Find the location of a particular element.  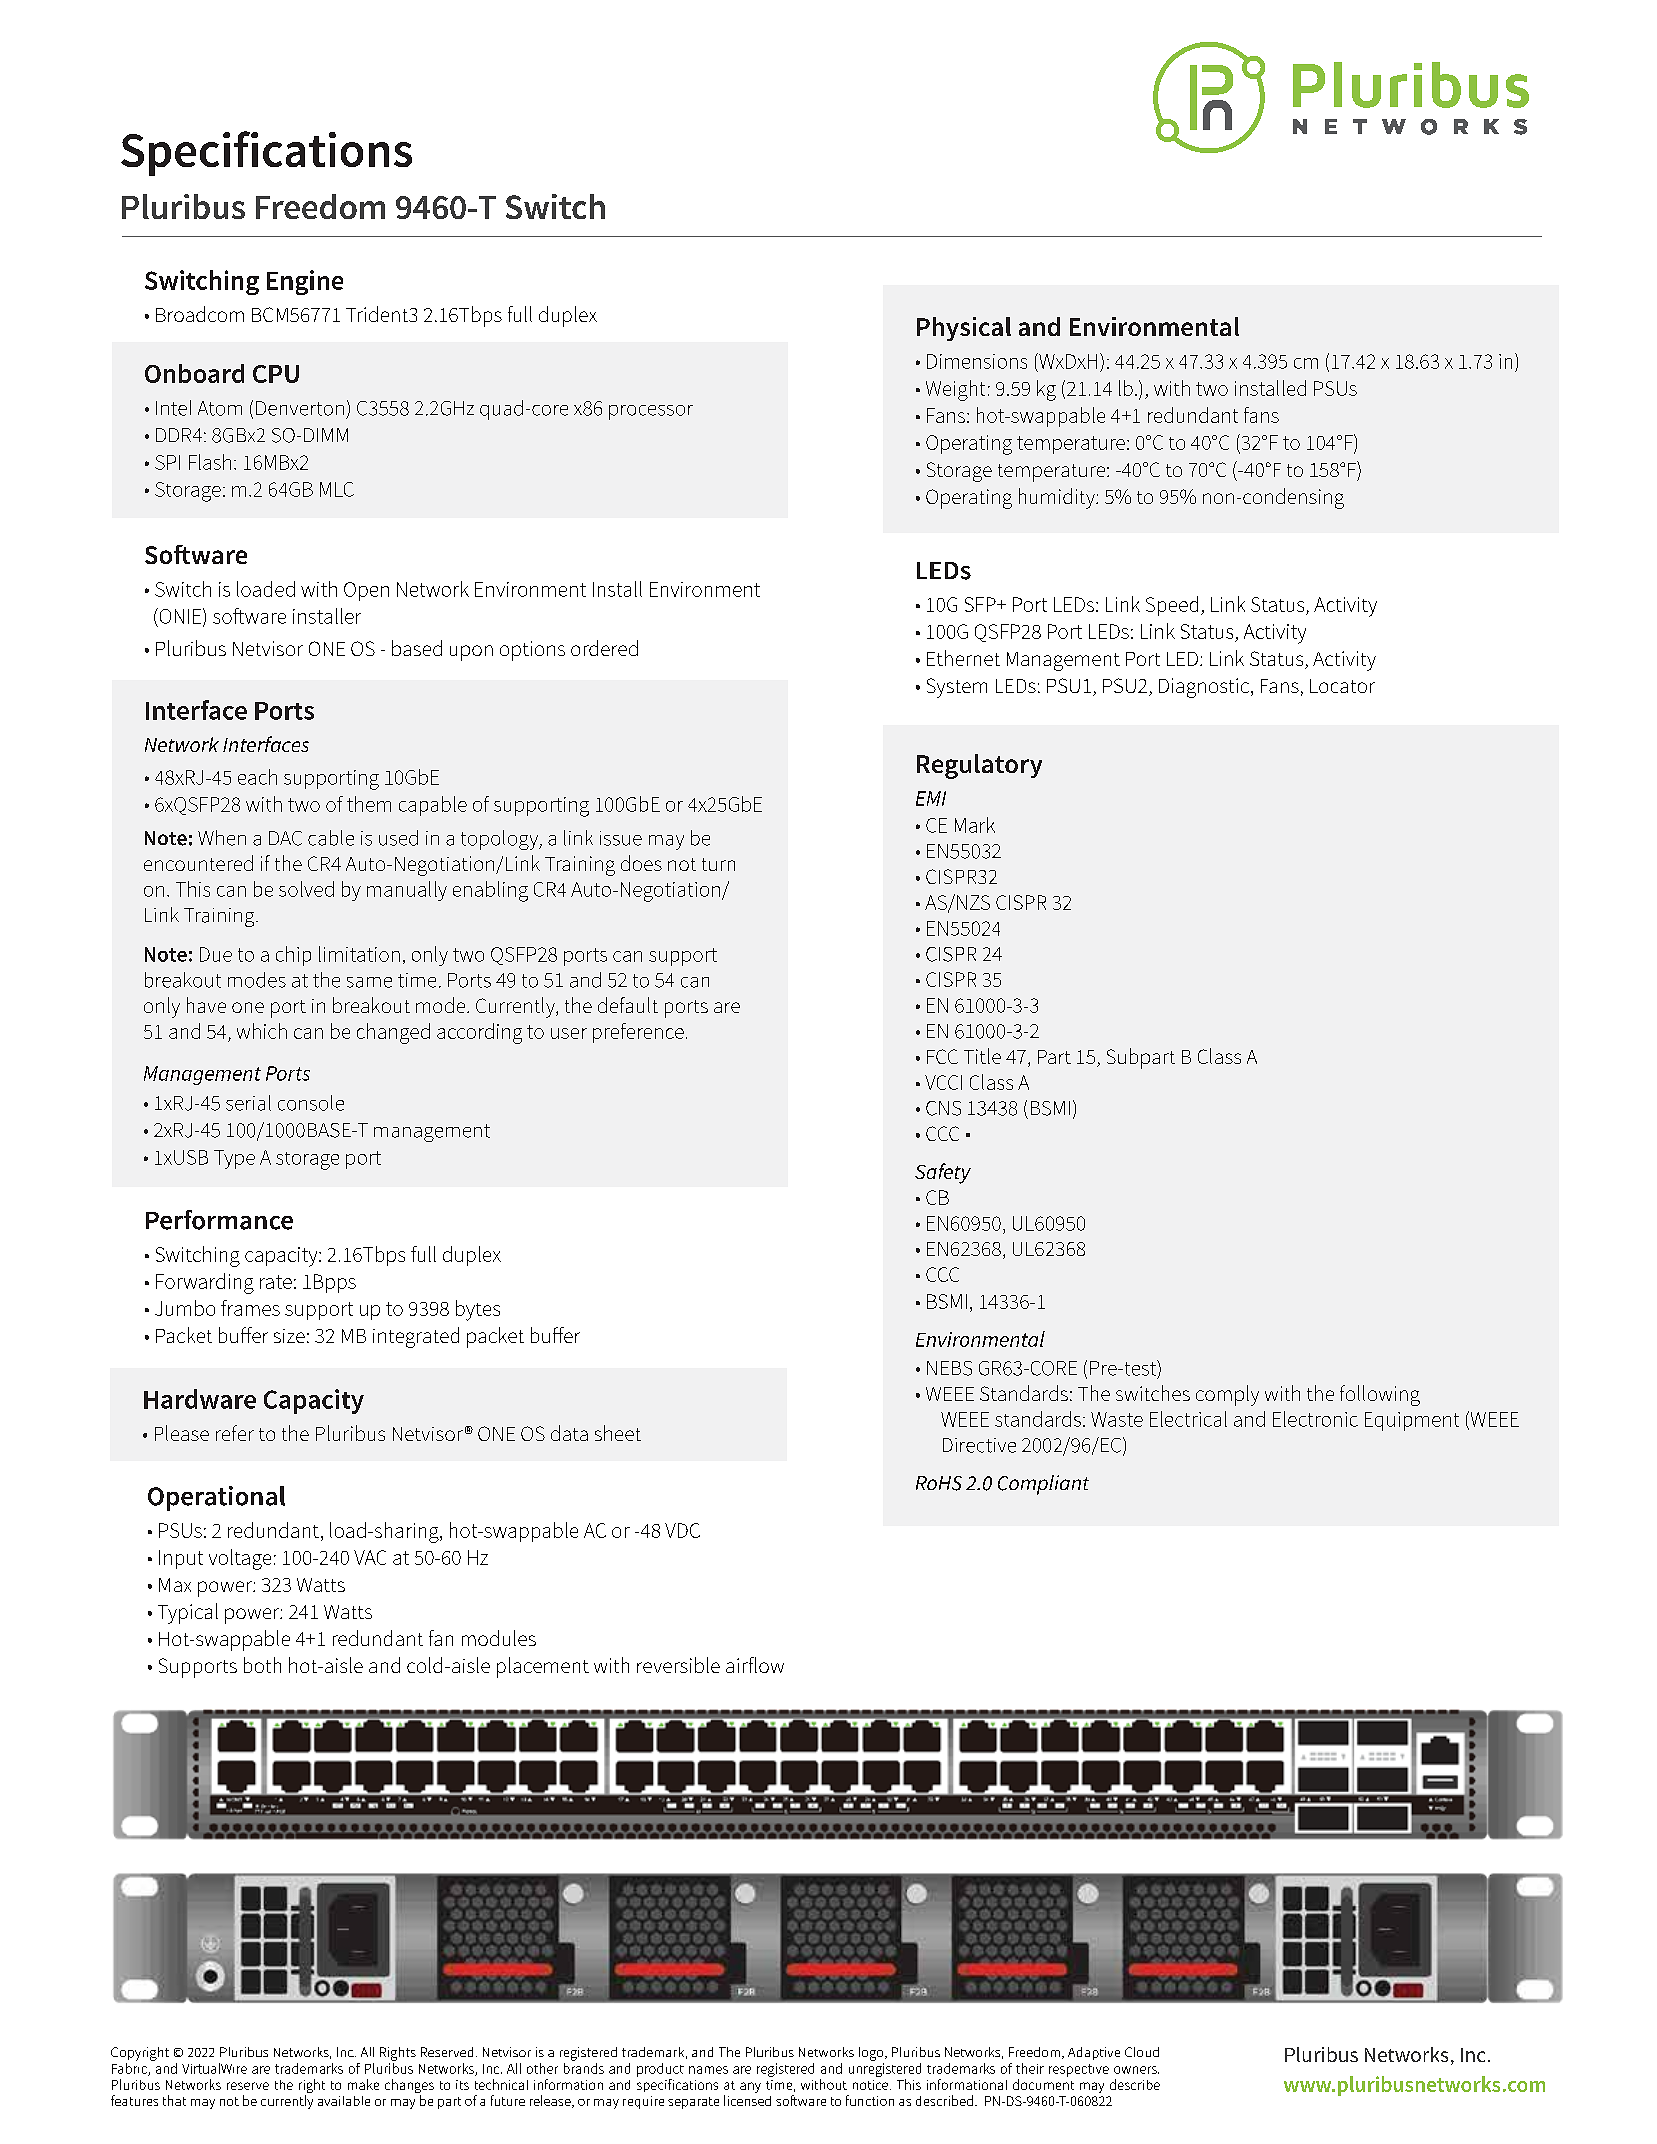

Type is located at coordinates (234, 1159).
